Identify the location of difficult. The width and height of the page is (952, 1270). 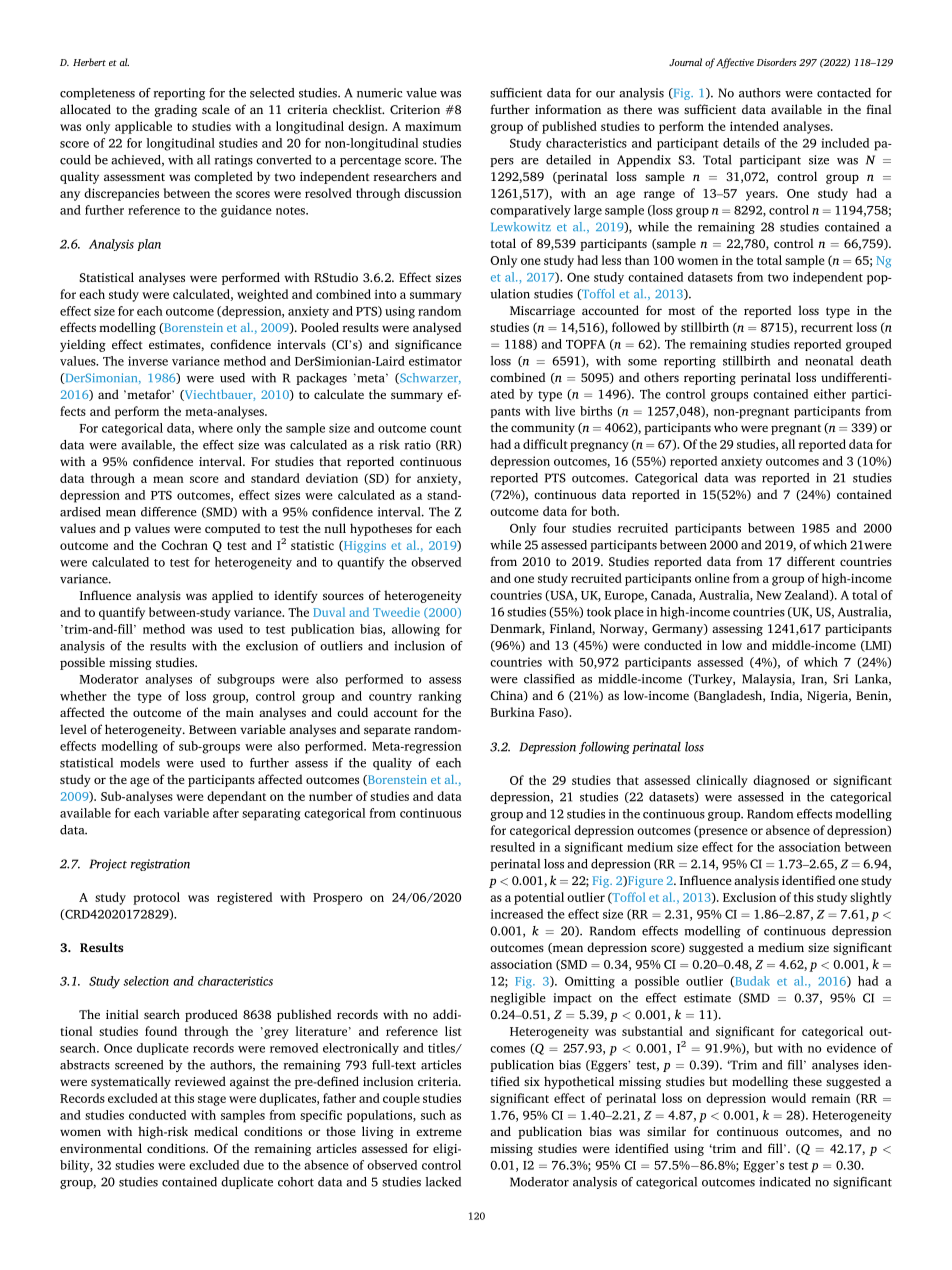
(545, 444).
